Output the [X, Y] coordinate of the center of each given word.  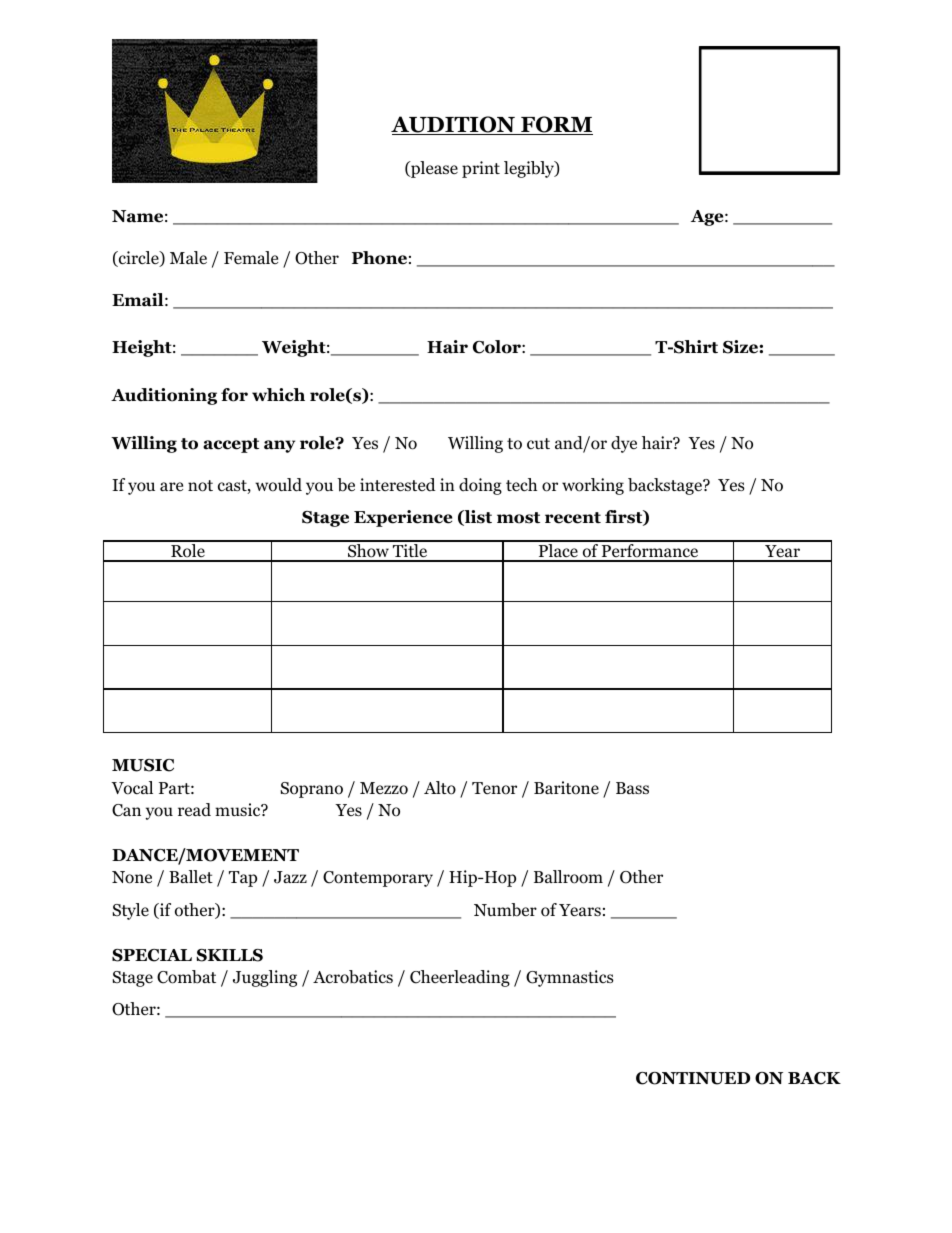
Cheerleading [460, 978]
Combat [186, 977]
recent [573, 518]
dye [624, 444]
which [278, 395]
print [481, 169]
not [200, 486]
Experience [403, 518]
